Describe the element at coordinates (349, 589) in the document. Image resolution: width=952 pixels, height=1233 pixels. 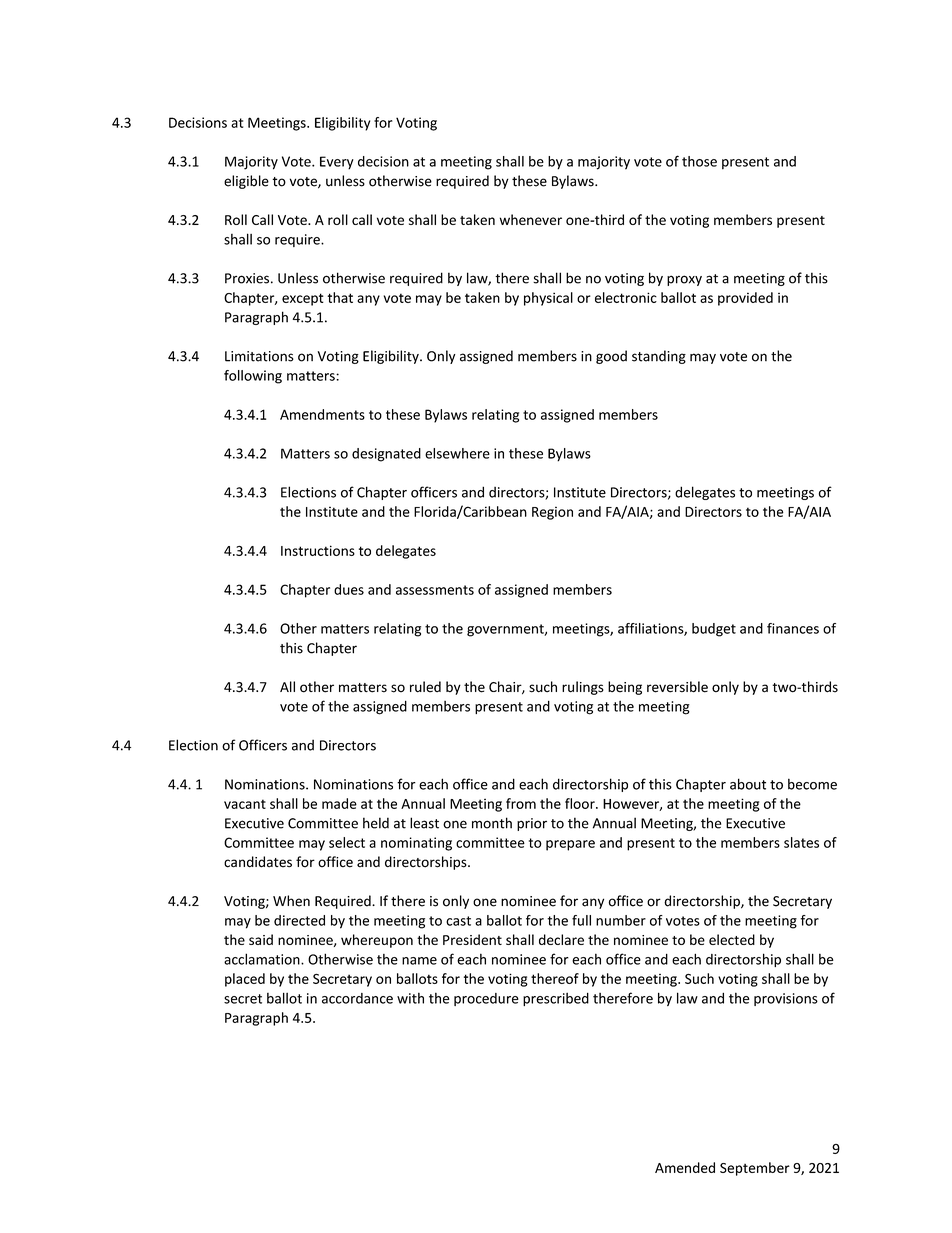
I see `dues` at that location.
